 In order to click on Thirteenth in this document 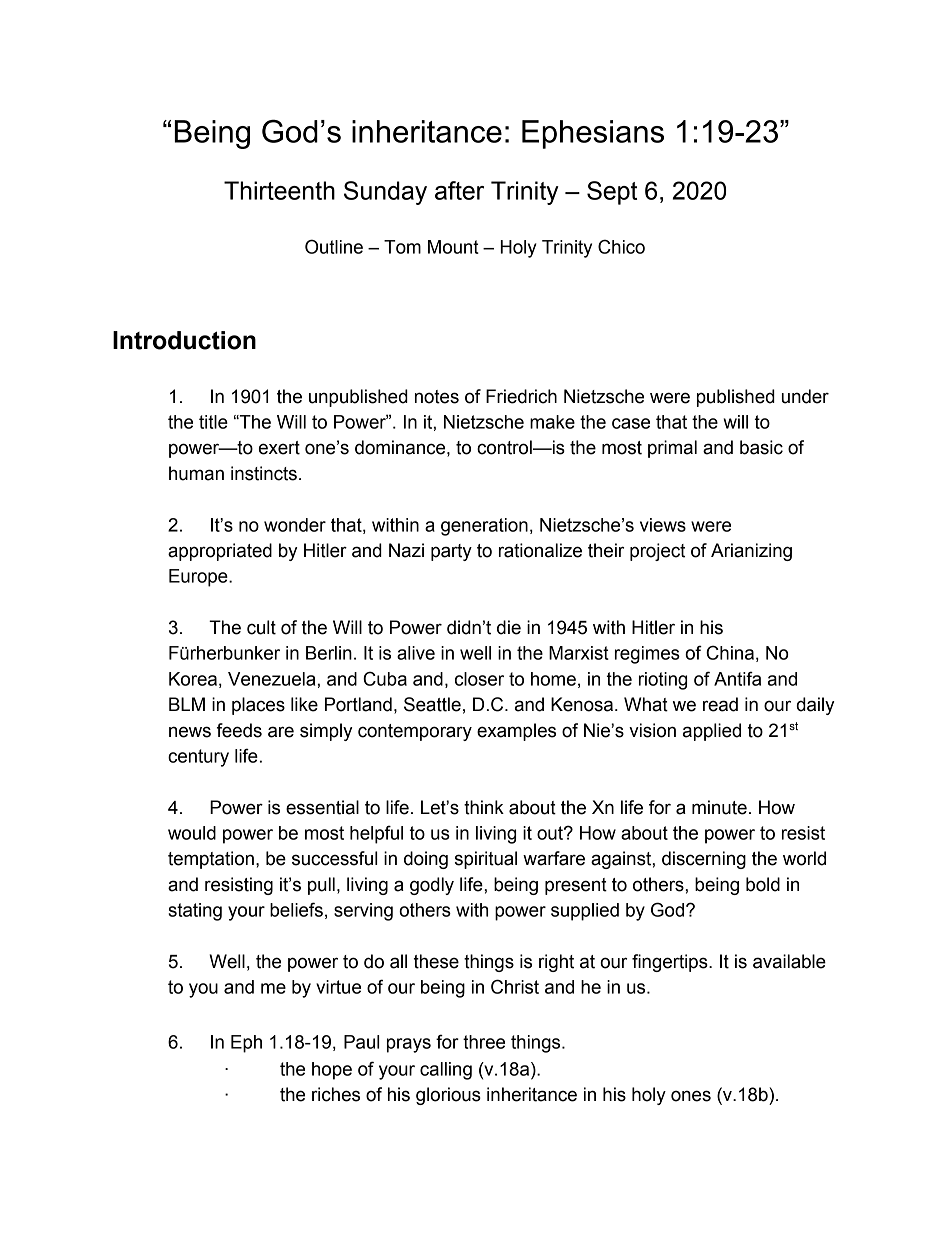, I will do `click(279, 190)`.
